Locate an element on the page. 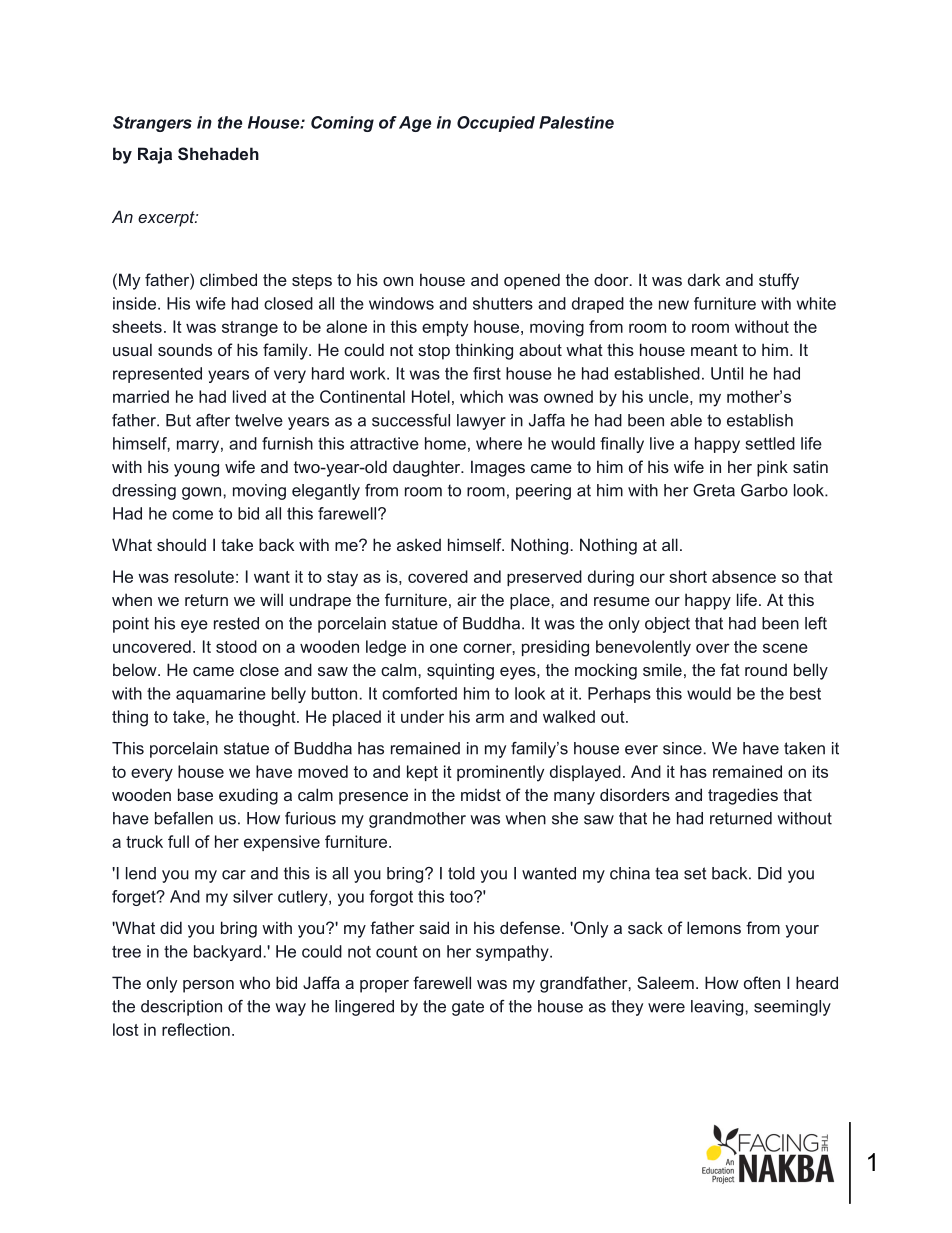  midst is located at coordinates (481, 794).
